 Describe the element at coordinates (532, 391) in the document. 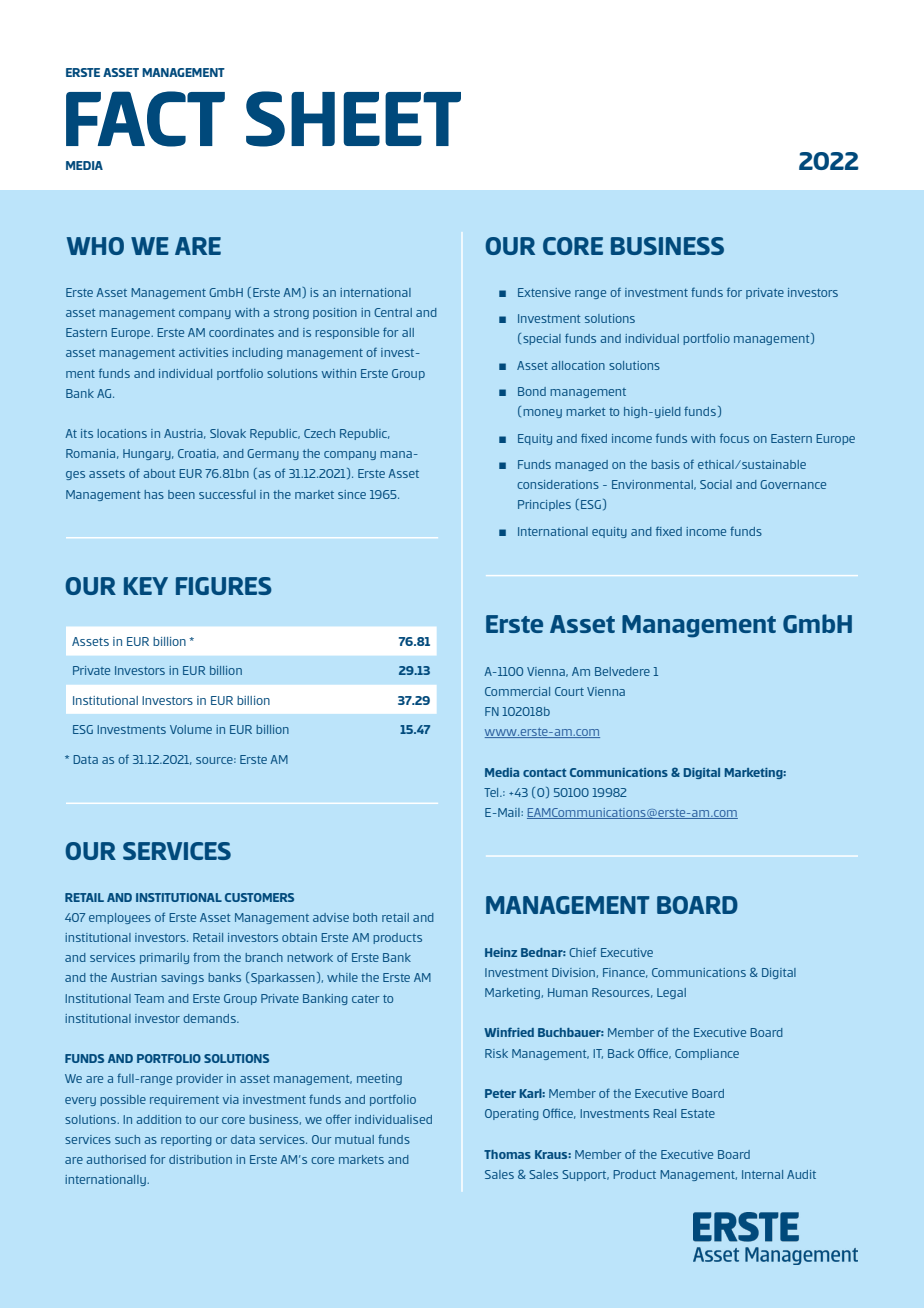

I see `Bond` at that location.
